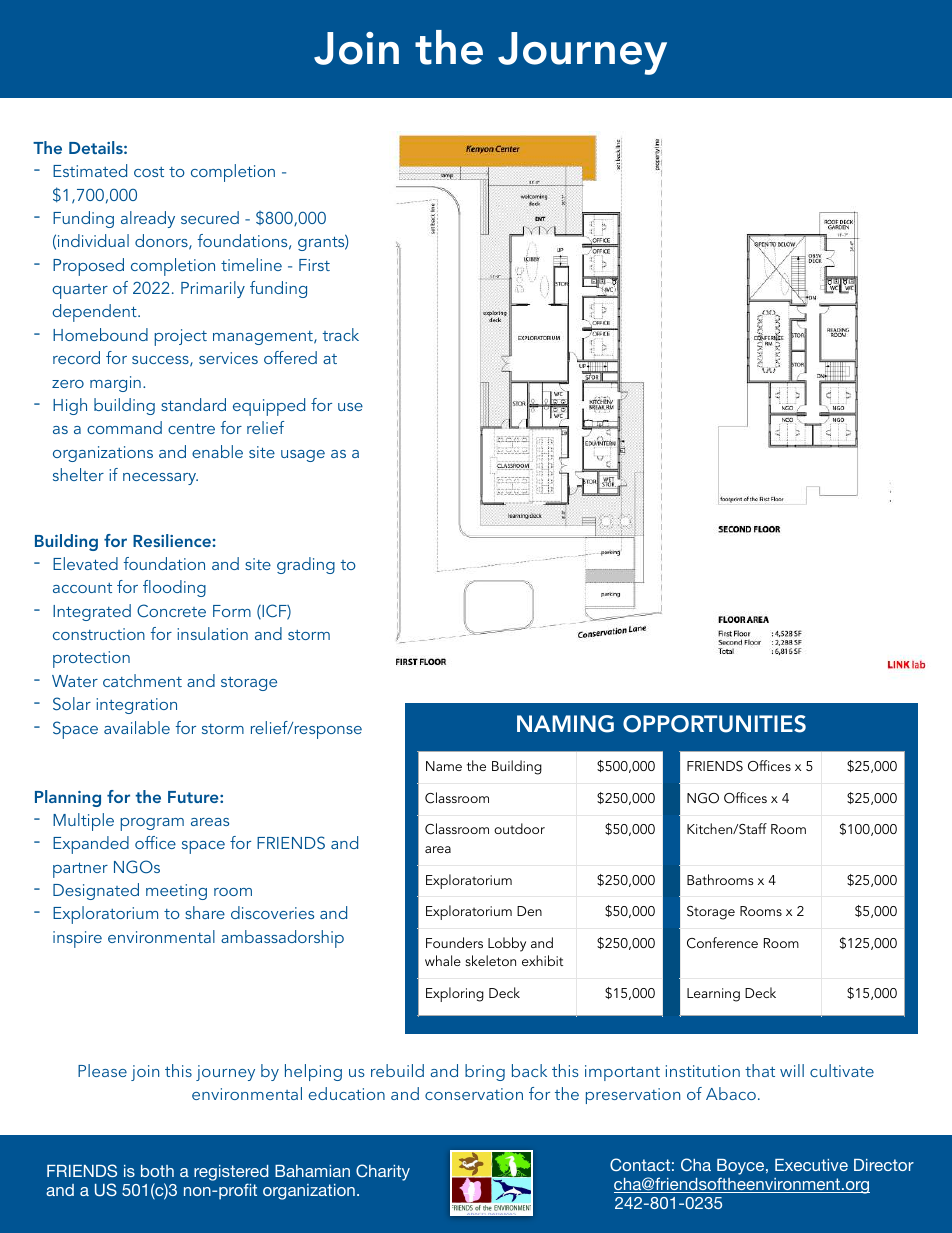 This page has height=1233, width=952. Describe the element at coordinates (519, 828) in the page. I see `outdoor` at that location.
